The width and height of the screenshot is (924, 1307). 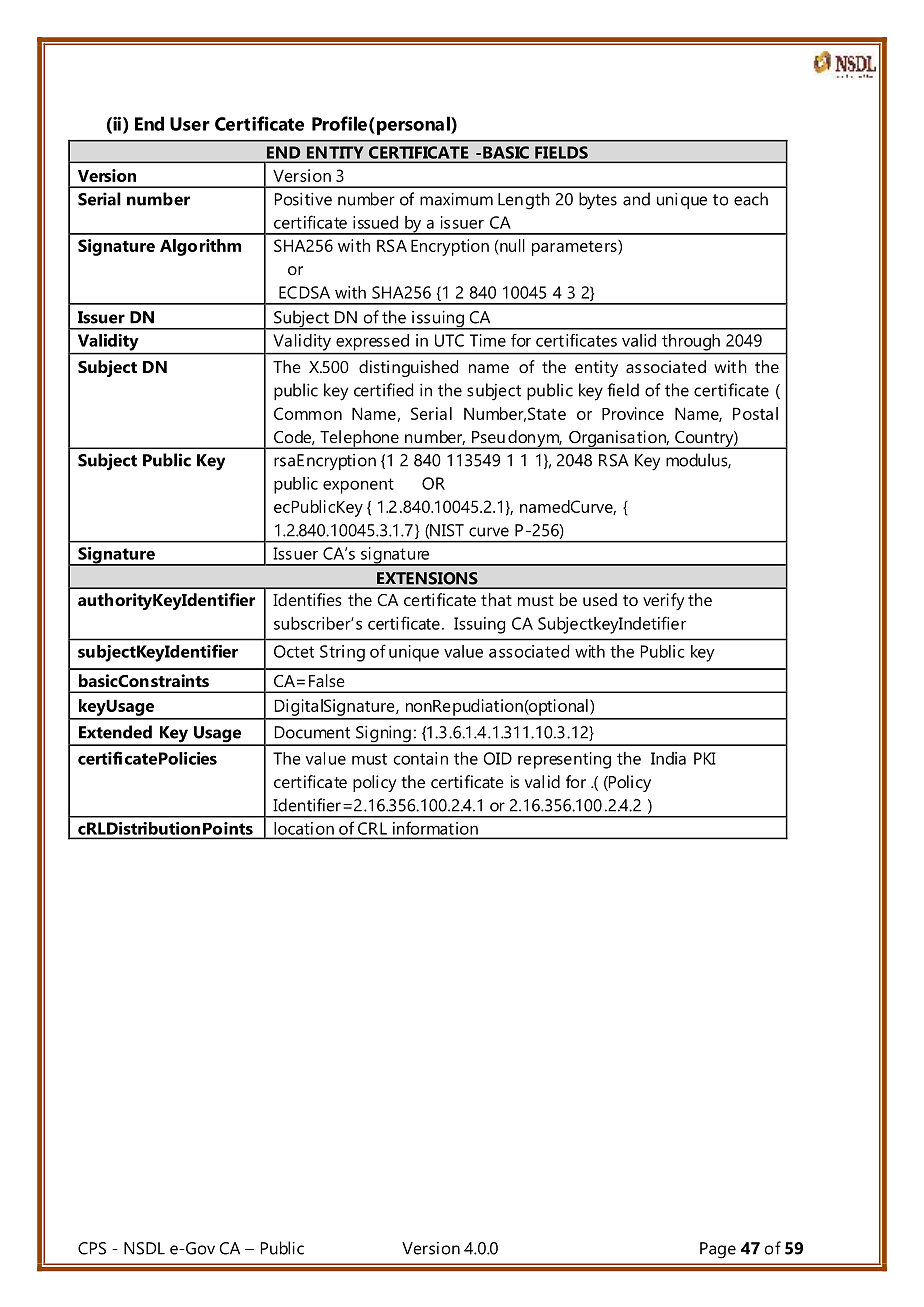 I want to click on maximum, so click(x=456, y=199).
